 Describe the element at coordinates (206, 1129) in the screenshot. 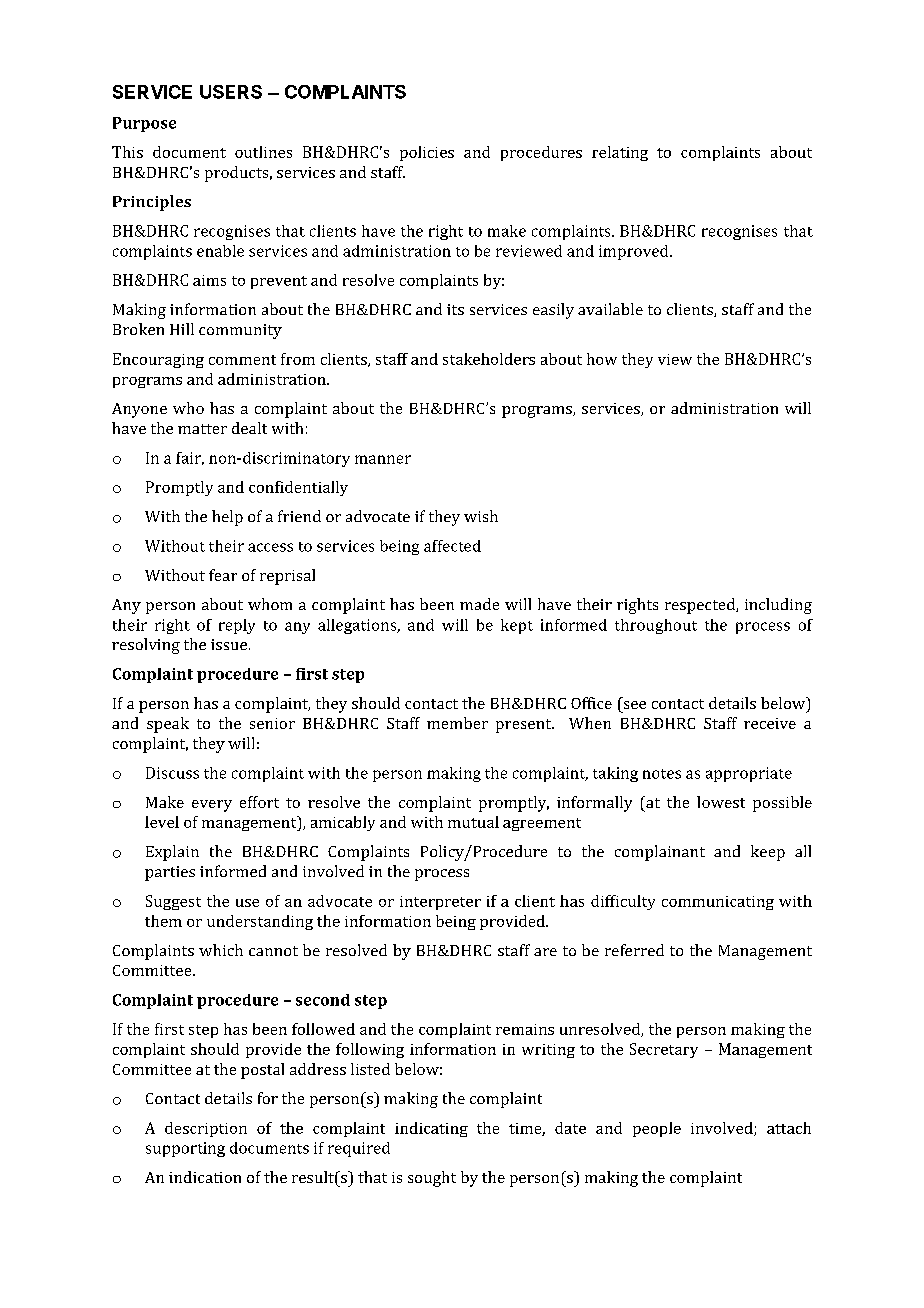

I see `description` at that location.
